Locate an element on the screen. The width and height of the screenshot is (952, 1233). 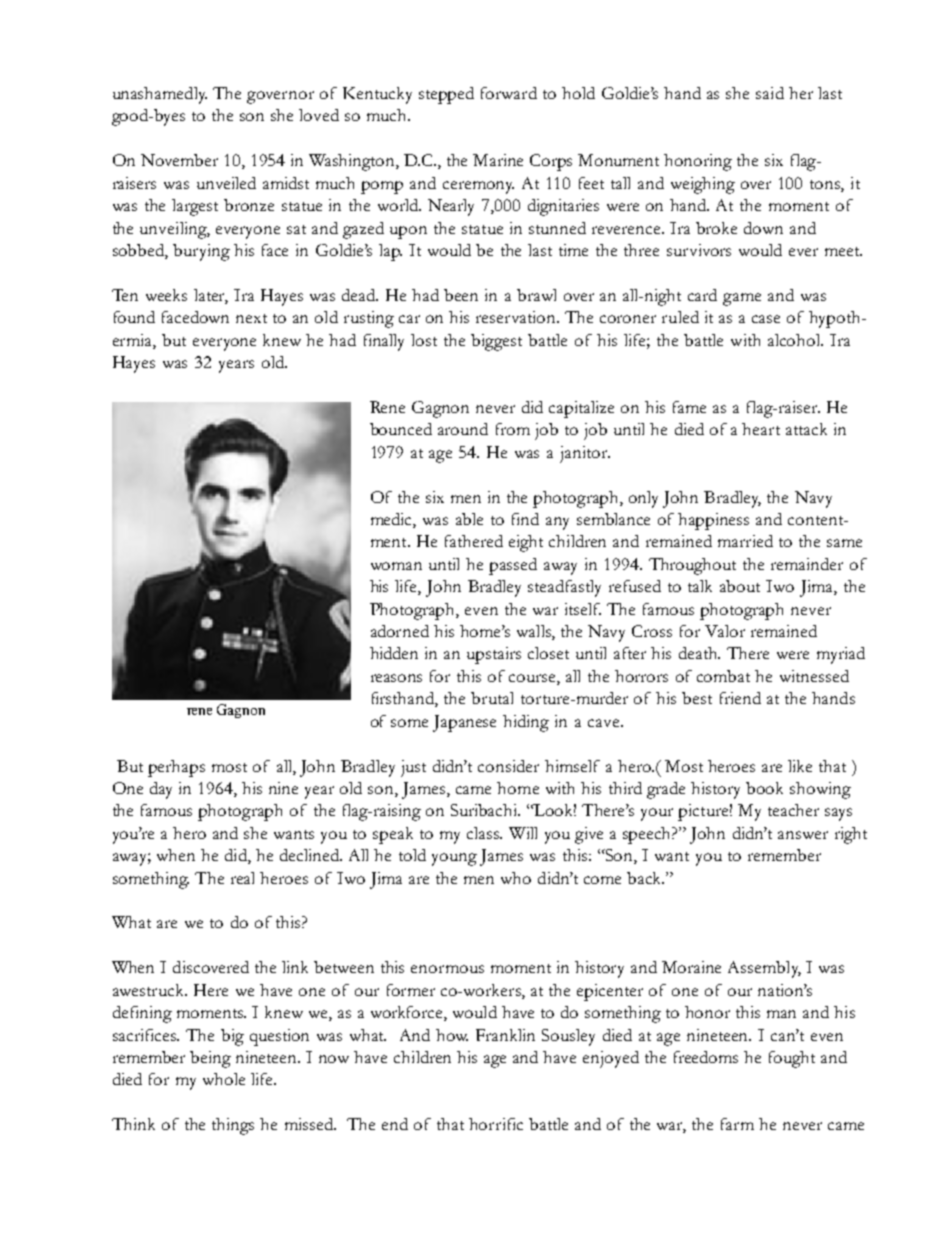
next is located at coordinates (251, 318).
